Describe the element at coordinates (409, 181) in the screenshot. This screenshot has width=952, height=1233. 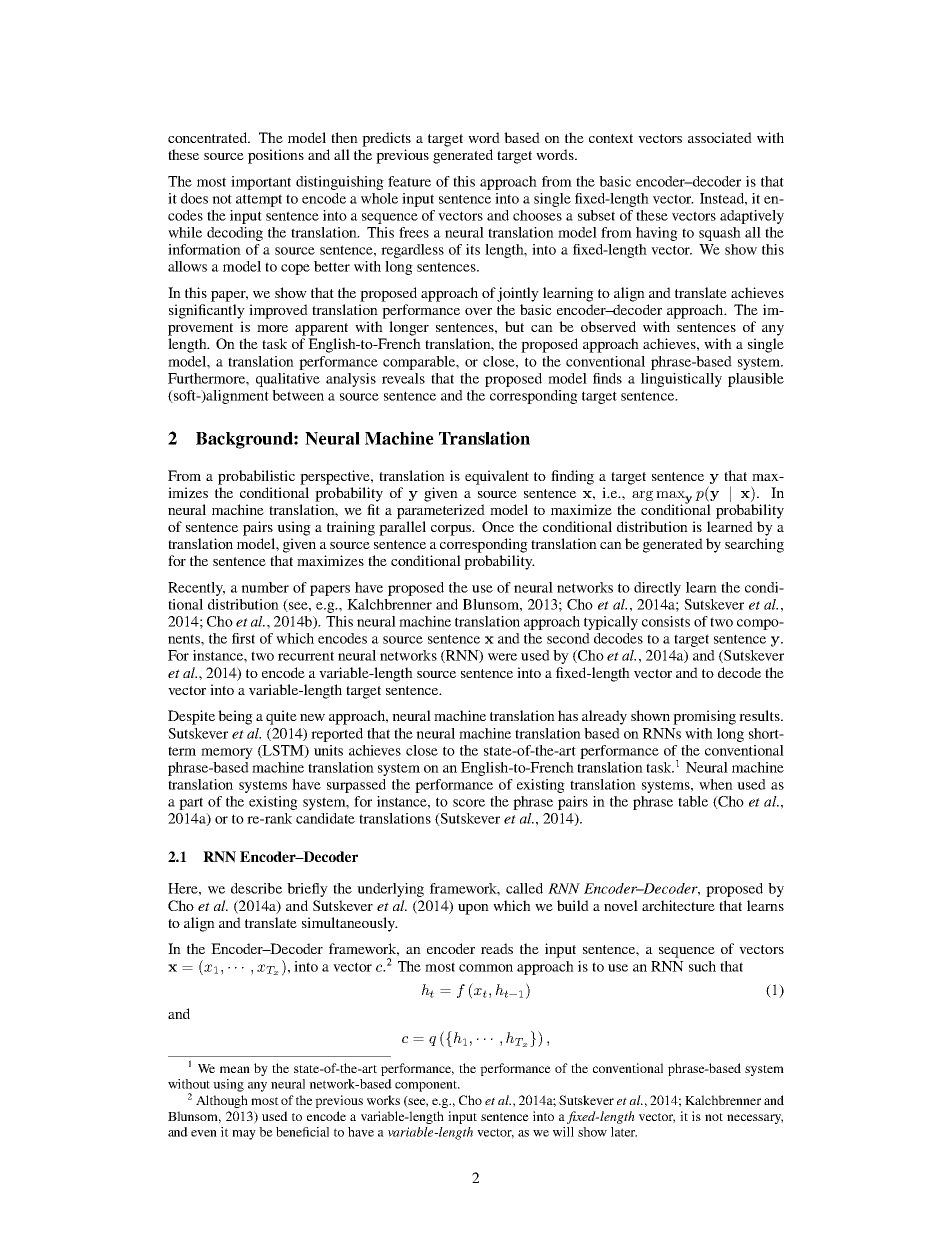
I see `feature` at that location.
